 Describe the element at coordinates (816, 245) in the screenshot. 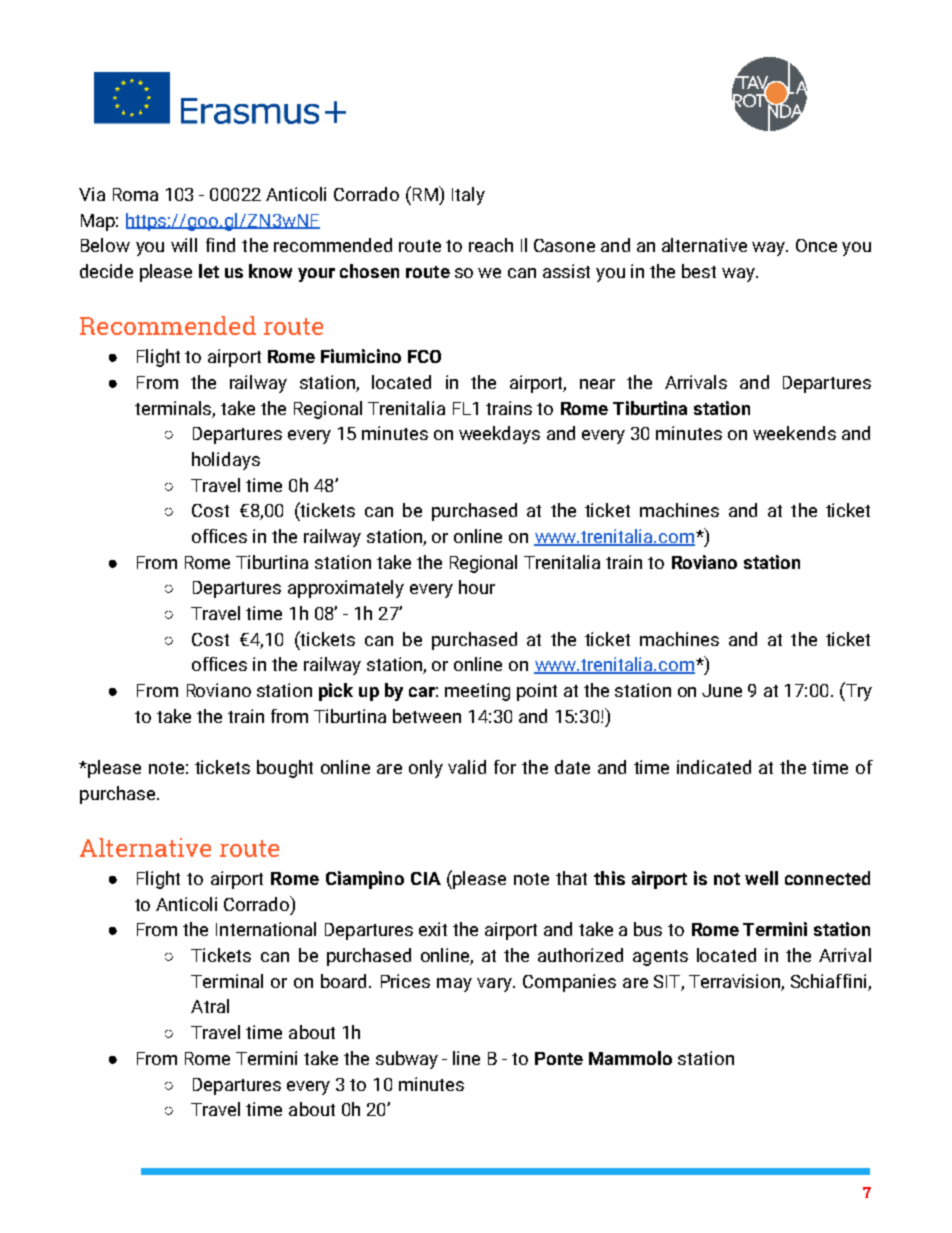

I see `Once` at that location.
